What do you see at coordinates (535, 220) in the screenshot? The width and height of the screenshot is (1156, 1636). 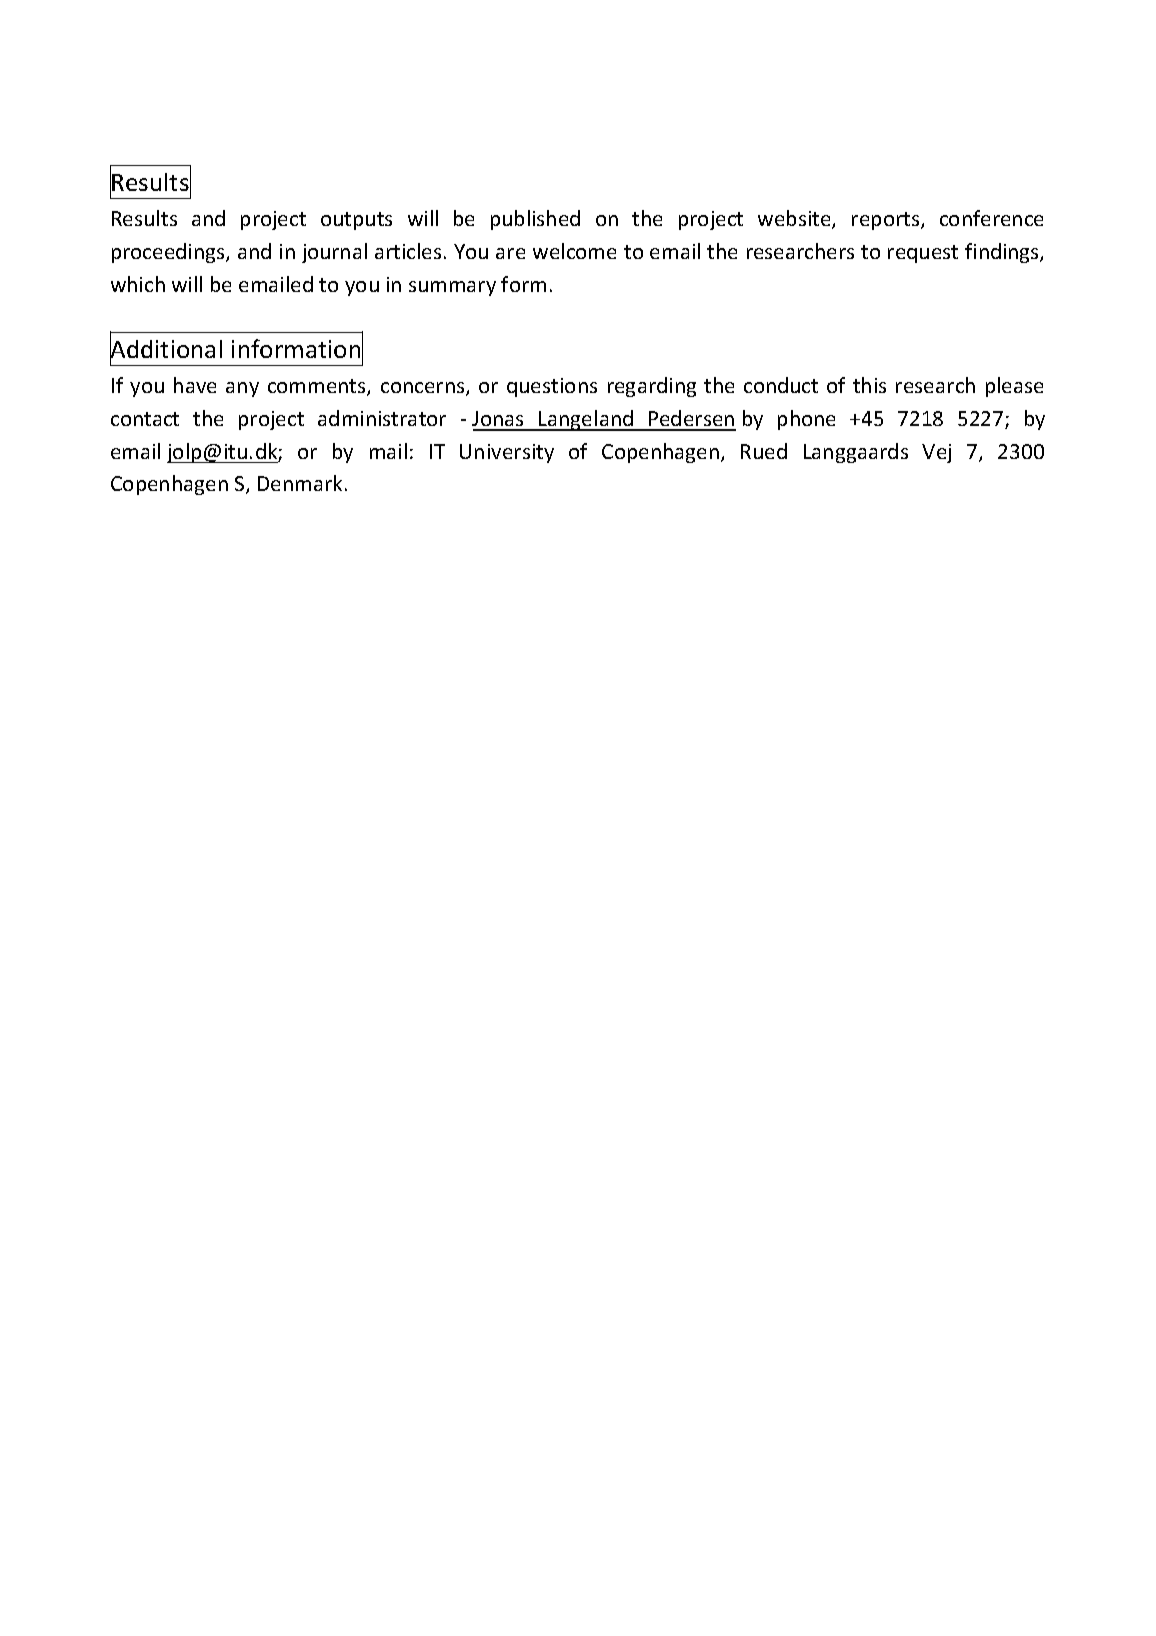 I see `published` at bounding box center [535, 220].
